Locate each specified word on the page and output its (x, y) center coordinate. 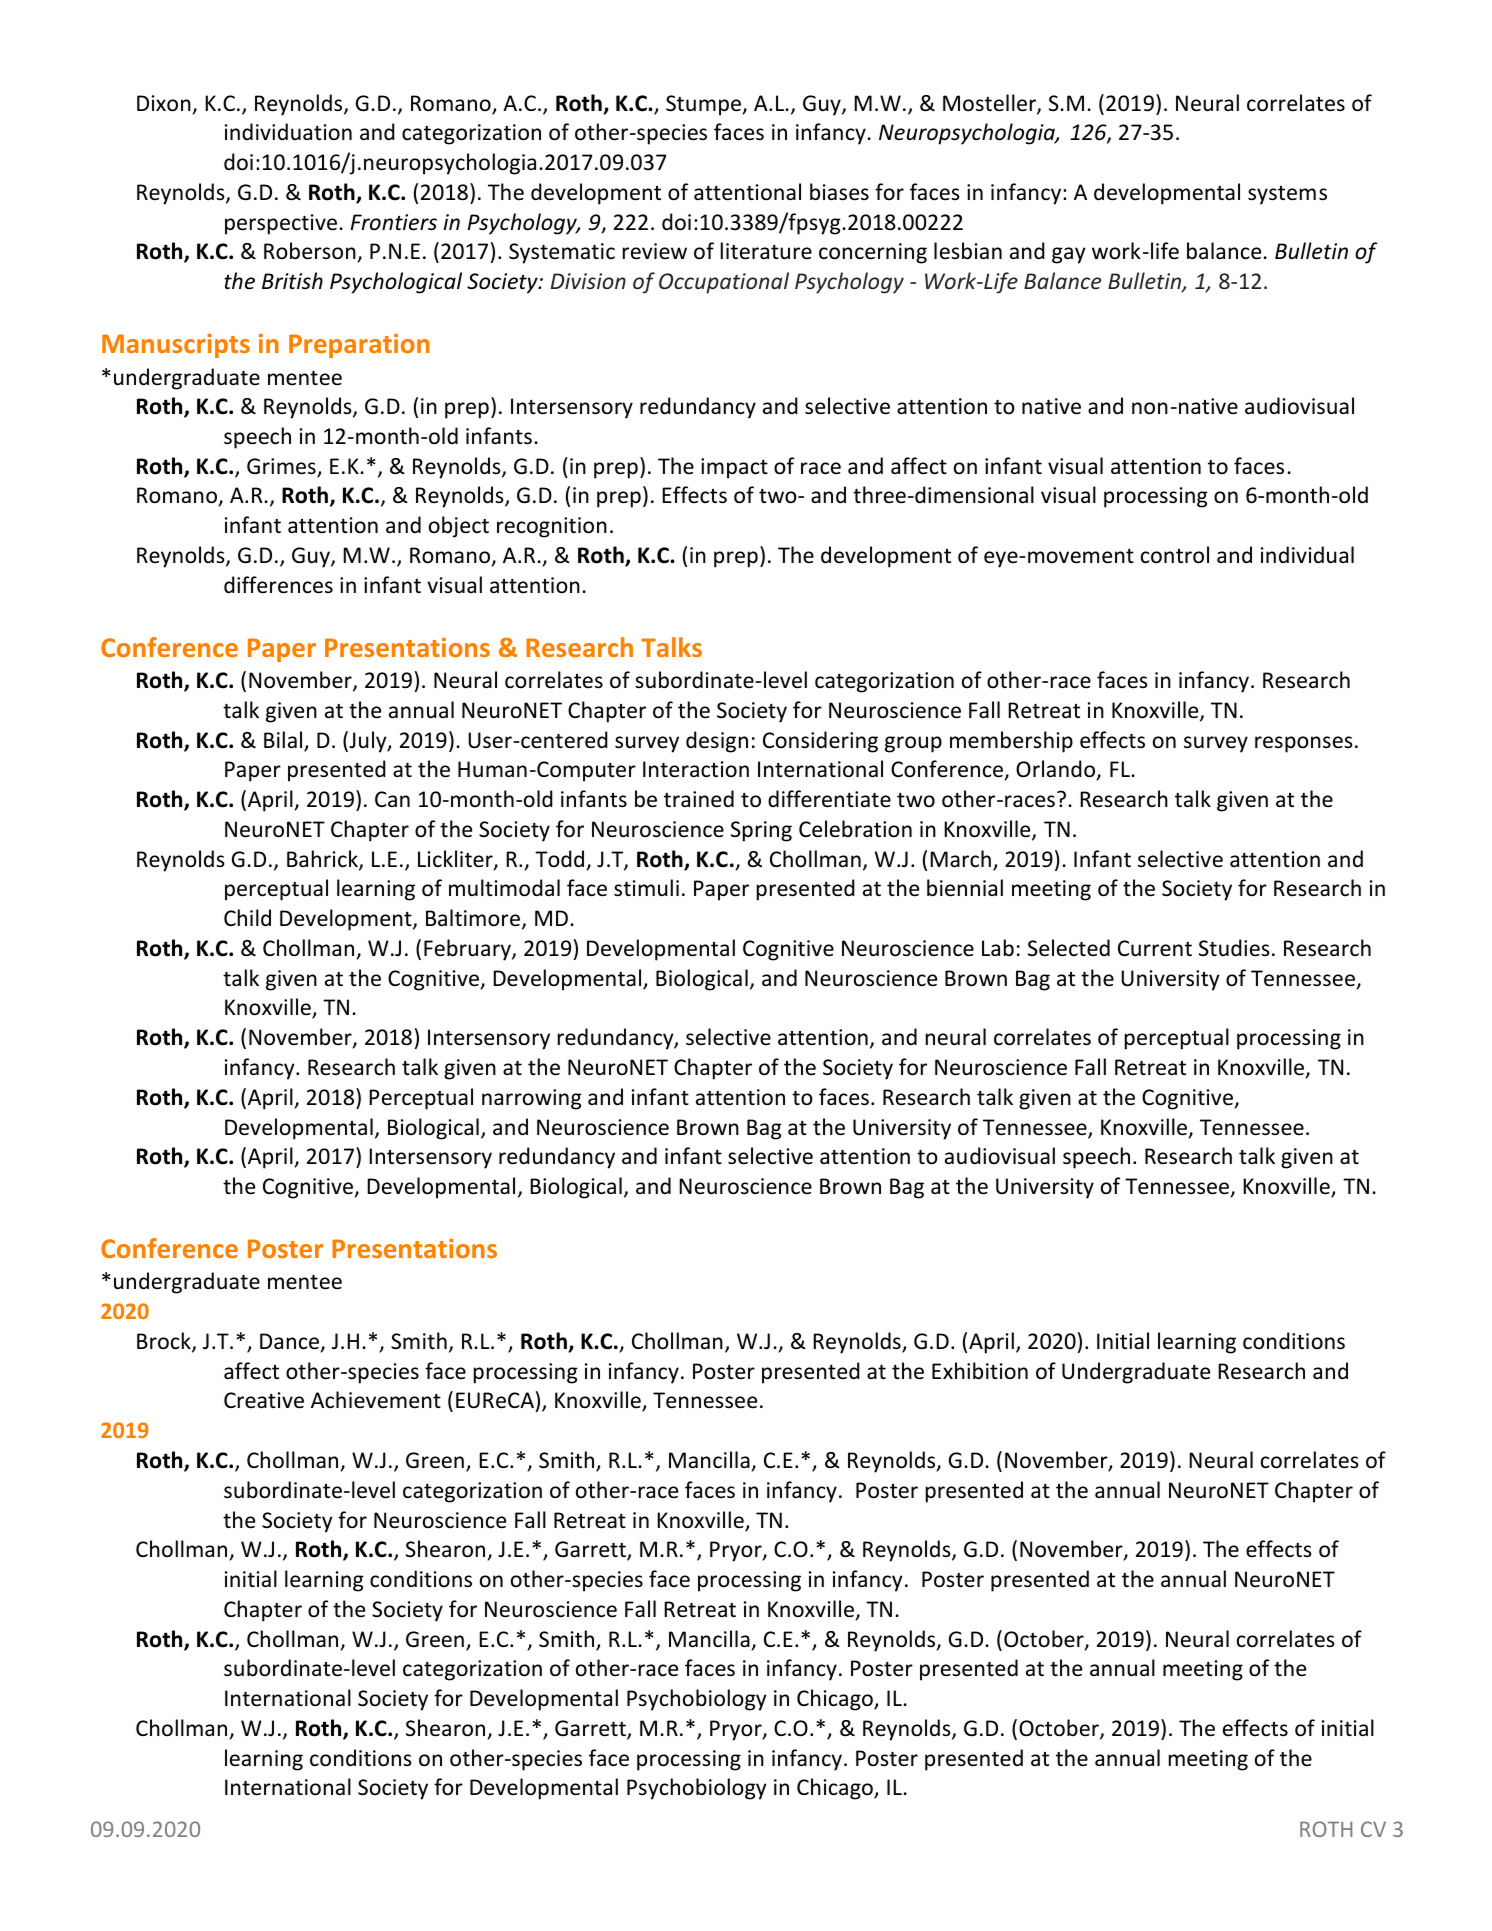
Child (247, 918)
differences (278, 585)
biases (839, 192)
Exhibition (980, 1371)
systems (1287, 195)
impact (734, 468)
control (1175, 555)
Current (1155, 948)
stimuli (646, 888)
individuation (288, 131)
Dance (291, 1342)
